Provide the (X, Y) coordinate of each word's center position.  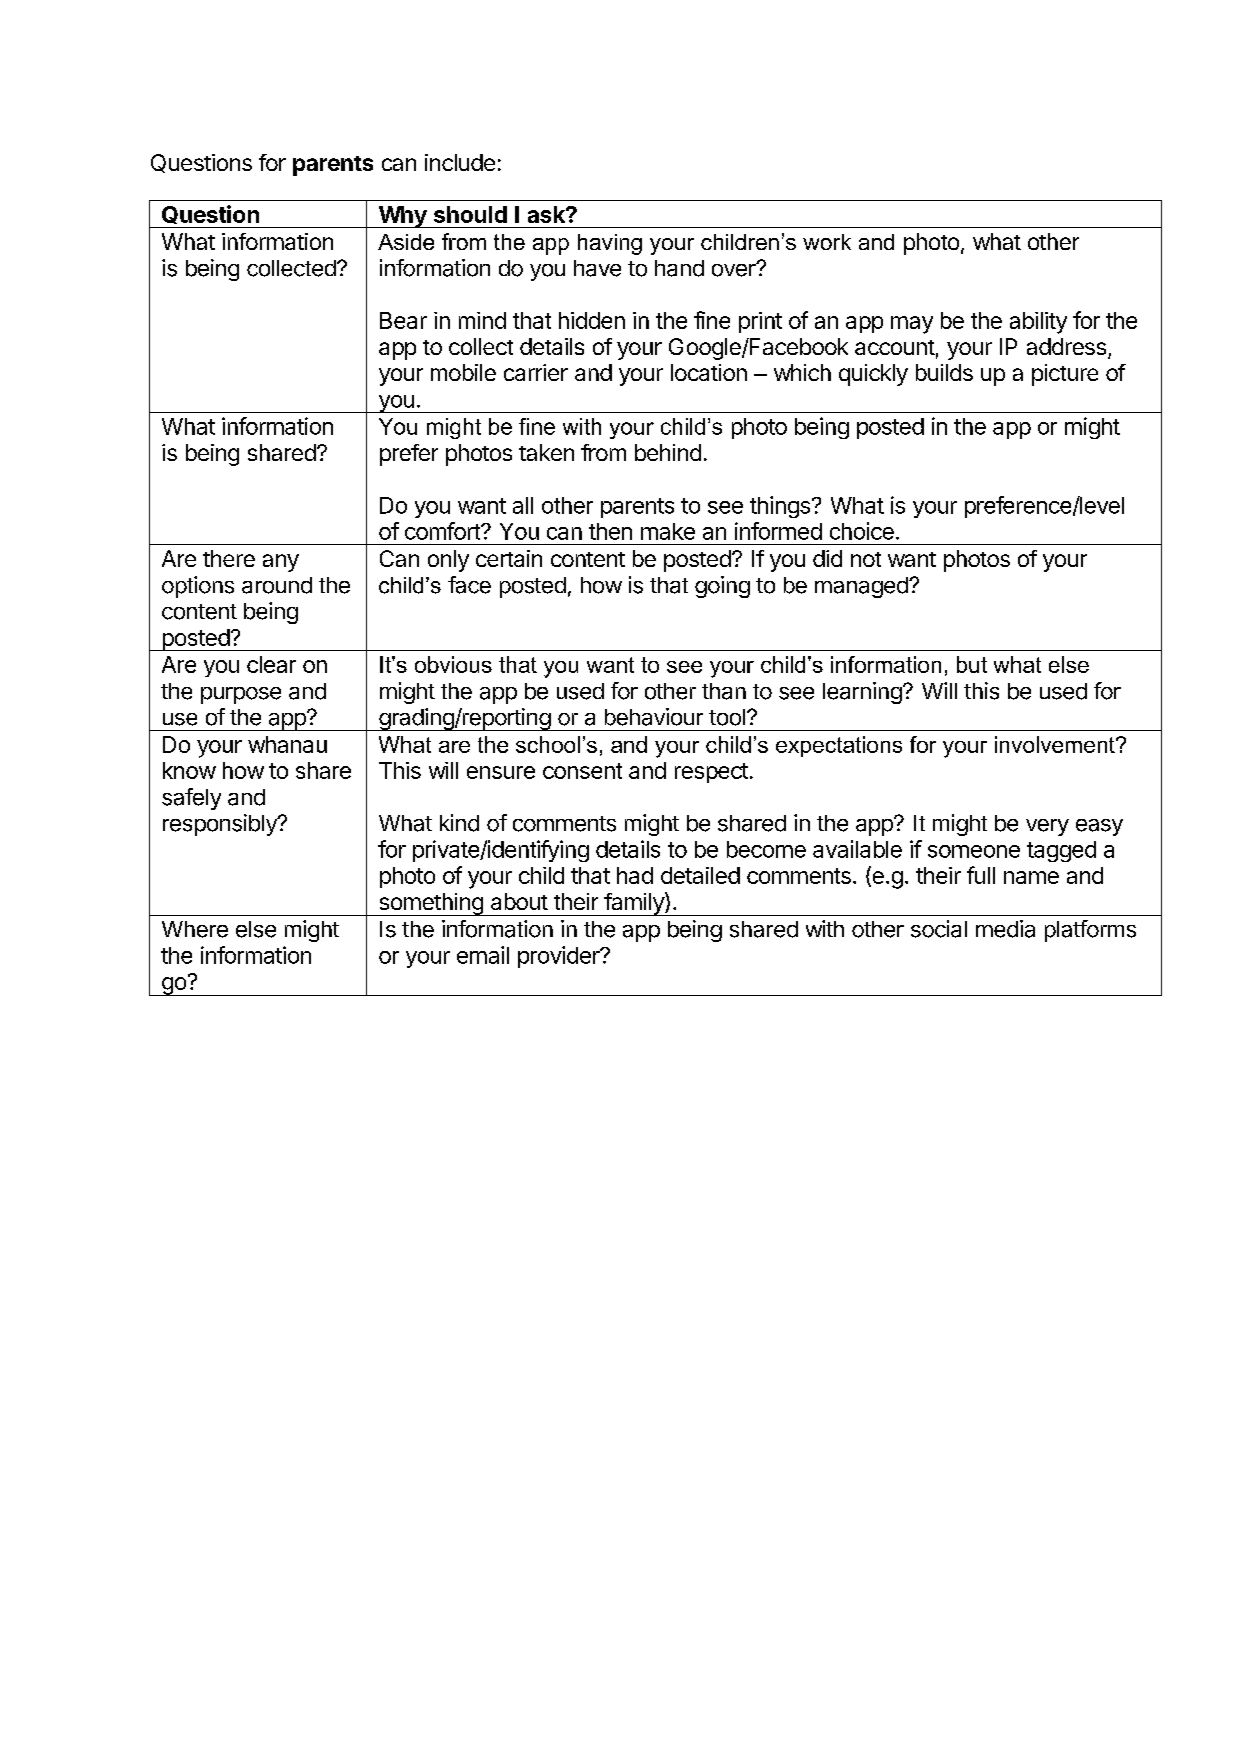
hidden (592, 320)
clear (271, 664)
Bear (403, 320)
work (827, 242)
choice (862, 531)
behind (668, 452)
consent (582, 771)
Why (402, 217)
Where (195, 929)
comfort (443, 531)
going (722, 587)
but (972, 664)
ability (1038, 323)
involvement (1056, 744)
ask (547, 214)
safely (191, 799)
